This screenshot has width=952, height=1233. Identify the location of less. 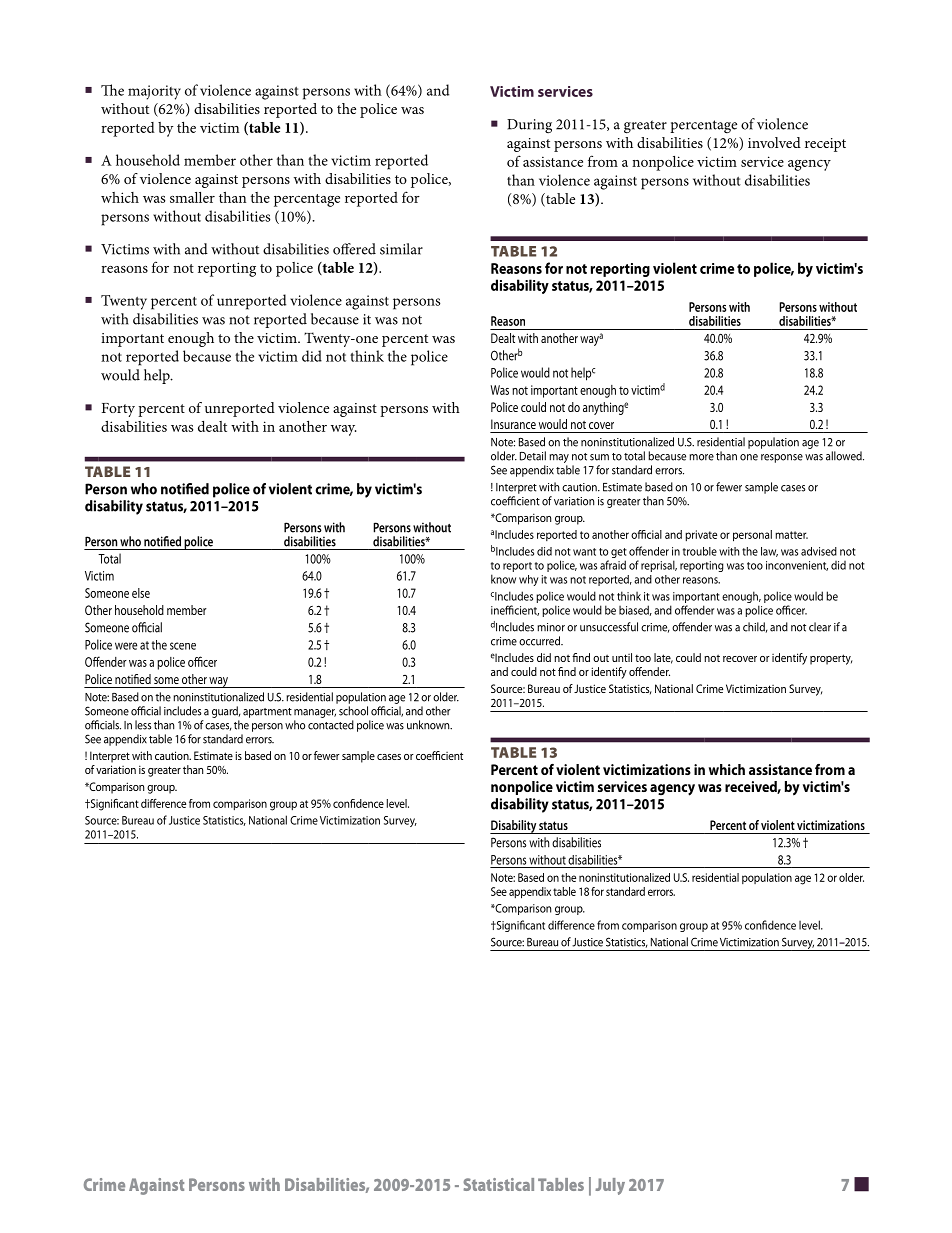
(143, 725).
